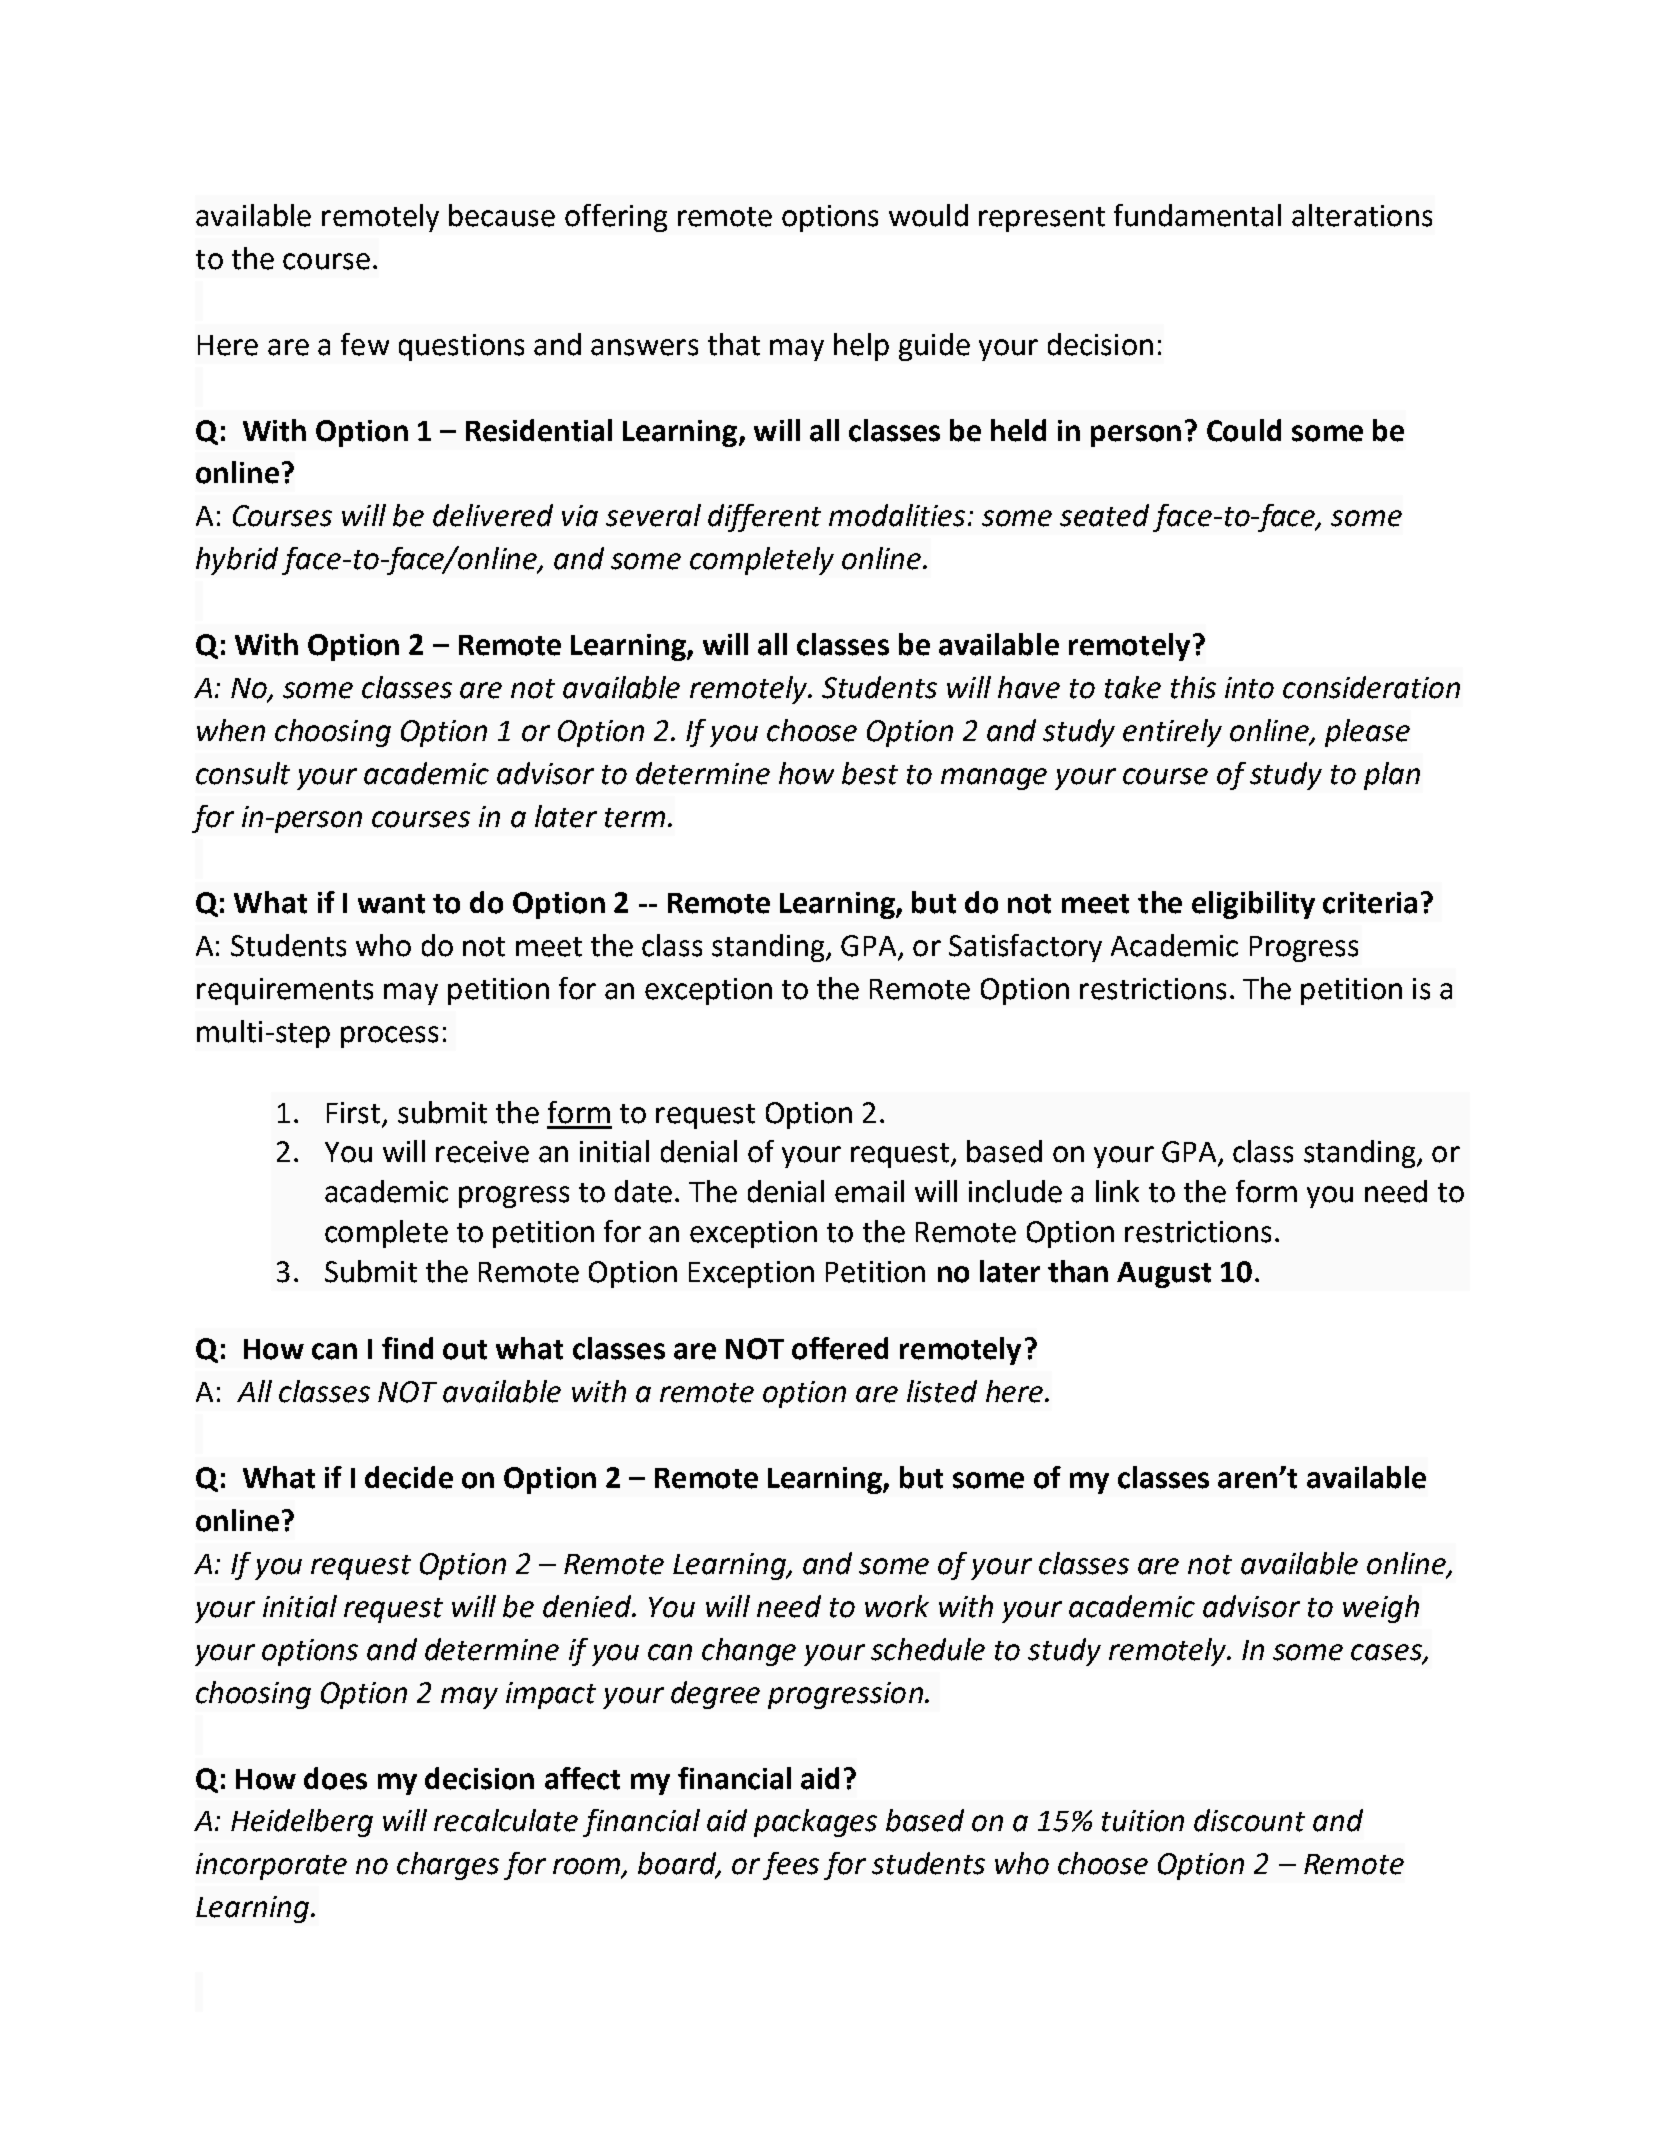  Describe the element at coordinates (870, 773) in the document. I see `best` at that location.
